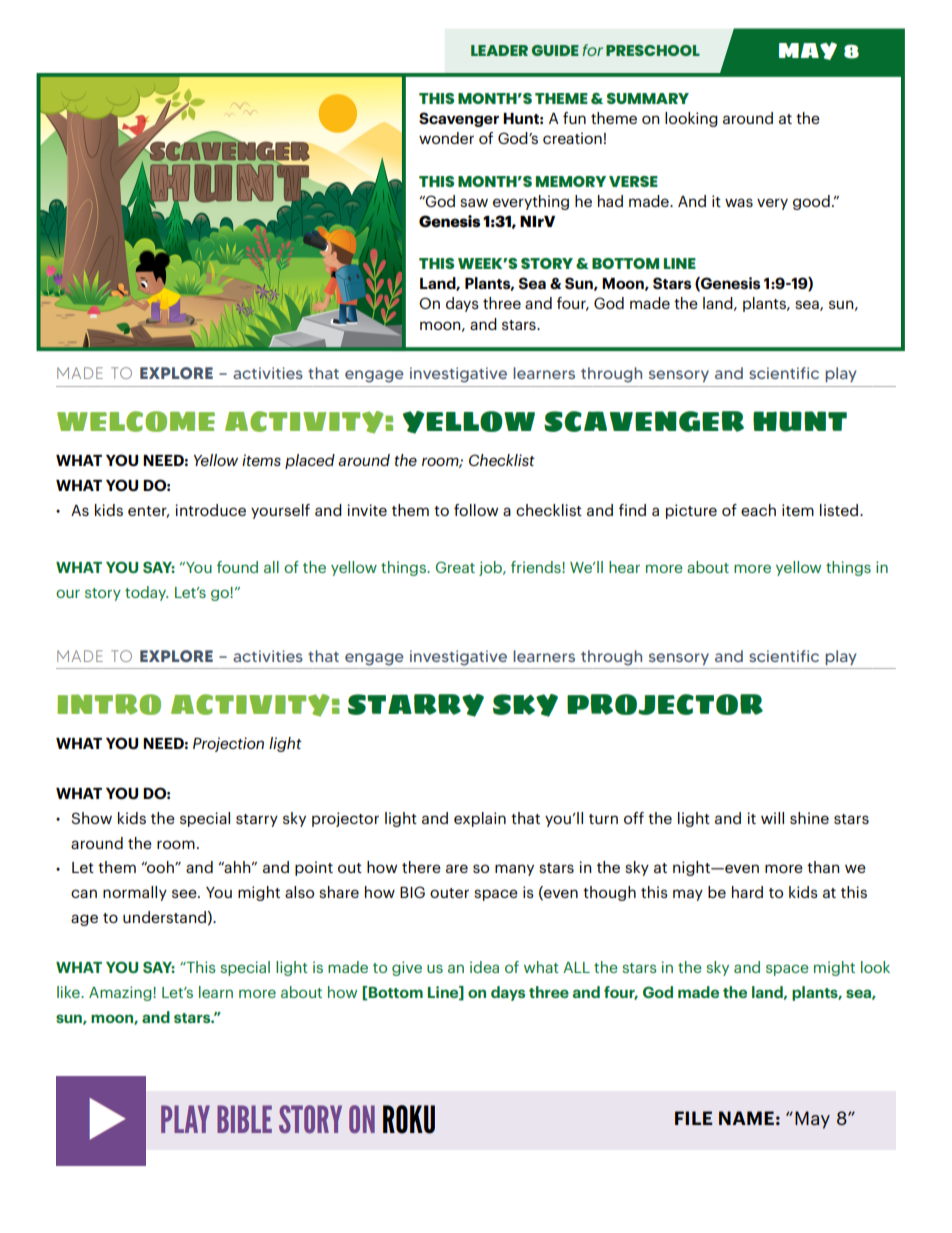 This screenshot has height=1233, width=952. Describe the element at coordinates (758, 510) in the screenshot. I see `each` at that location.
